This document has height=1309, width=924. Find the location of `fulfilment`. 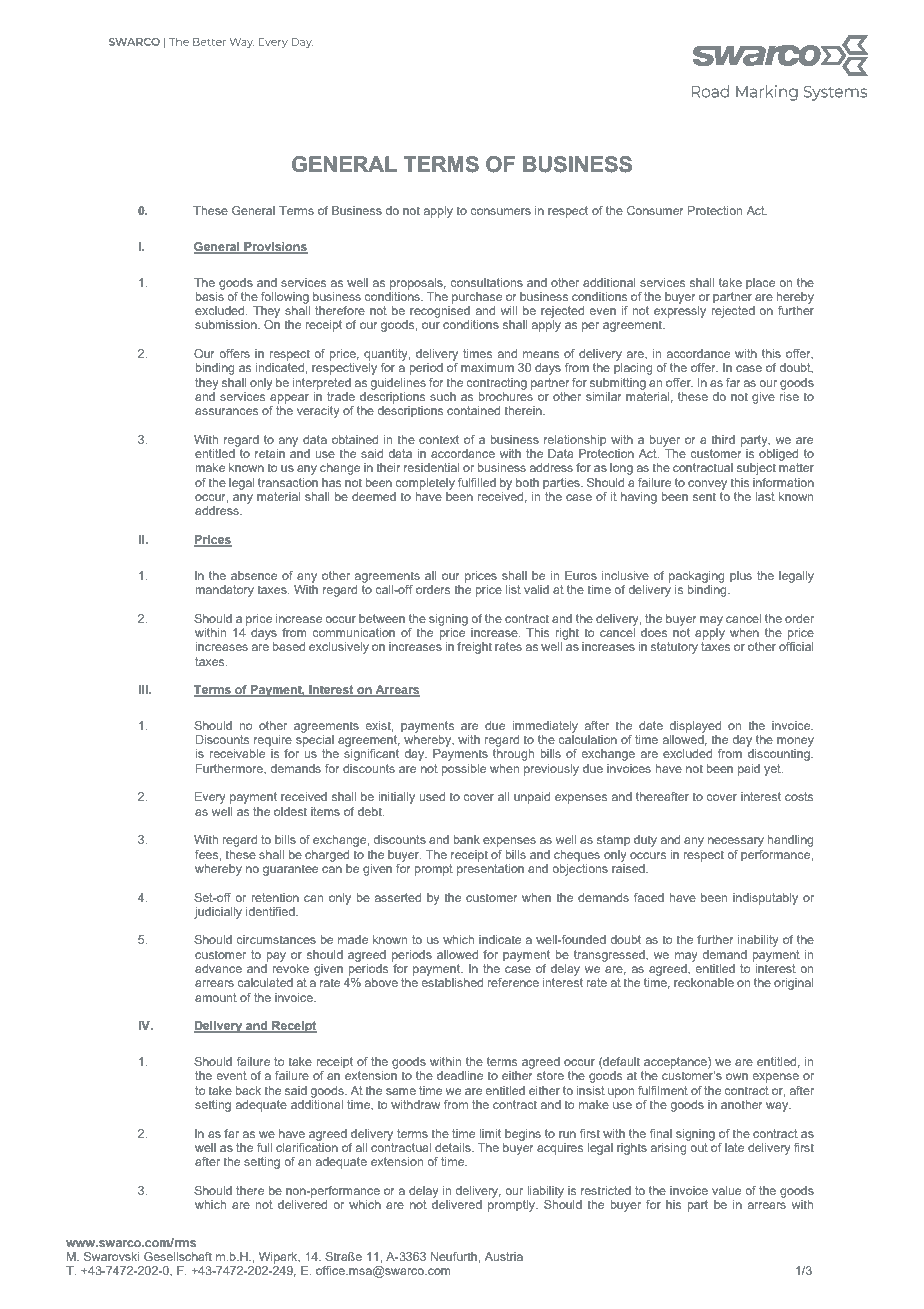

fulfilment is located at coordinates (663, 1090).
